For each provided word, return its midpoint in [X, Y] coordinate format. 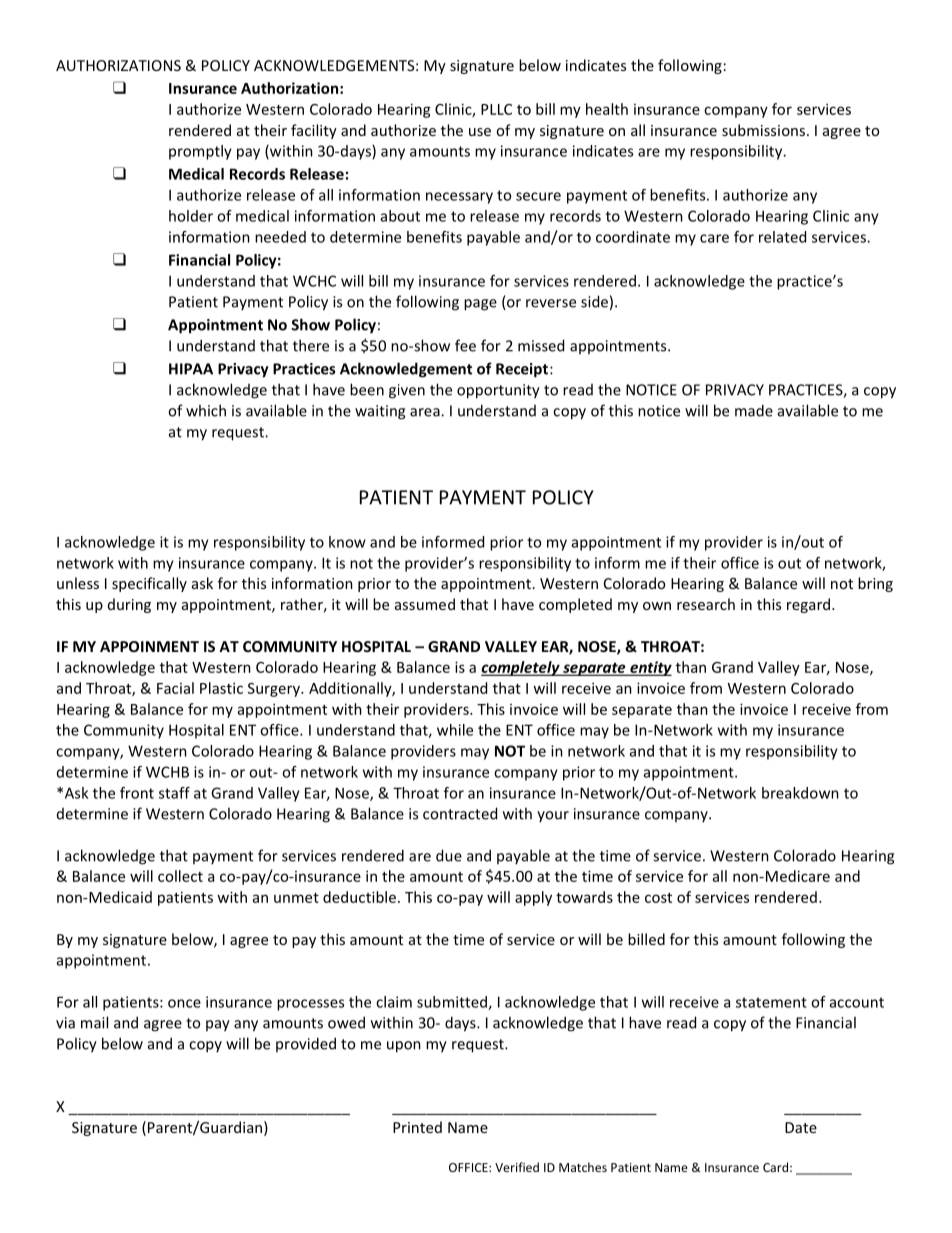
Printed [417, 1127]
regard [810, 605]
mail [94, 1022]
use [480, 132]
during [129, 605]
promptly [200, 152]
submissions [765, 130]
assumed [425, 604]
